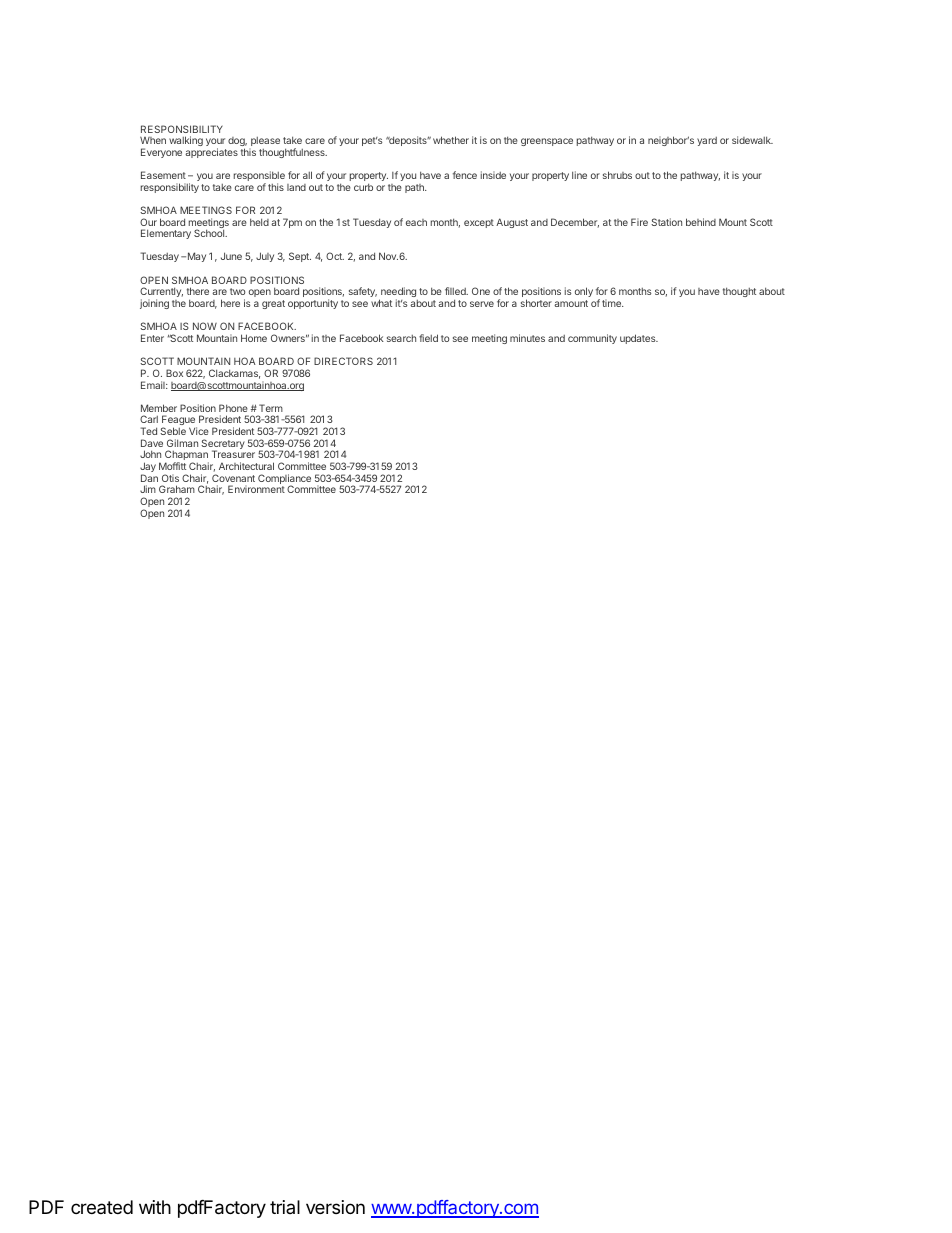 Image resolution: width=952 pixels, height=1233 pixels. I want to click on updates, so click(639, 339).
